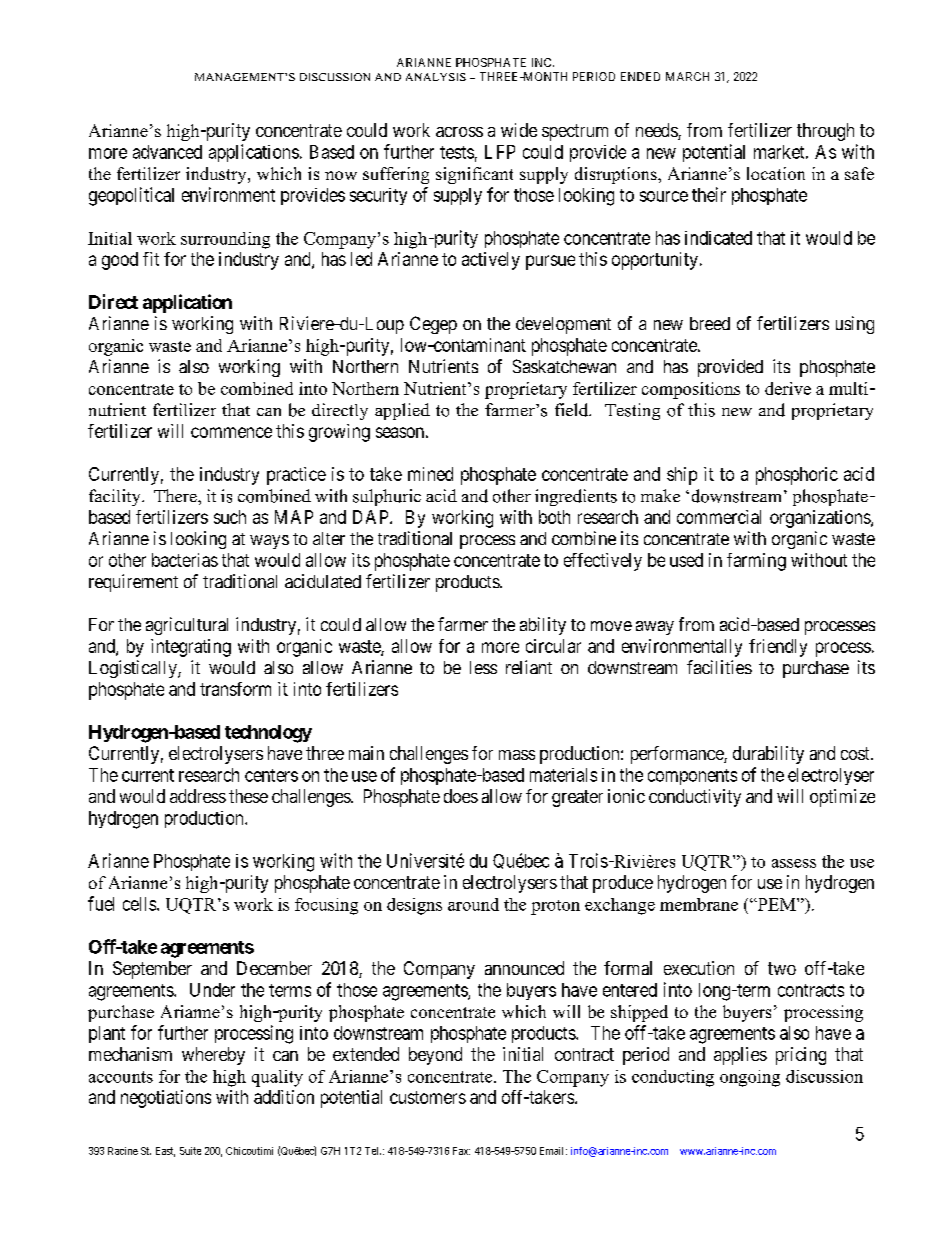  What do you see at coordinates (461, 1151) in the document?
I see `Fax` at bounding box center [461, 1151].
